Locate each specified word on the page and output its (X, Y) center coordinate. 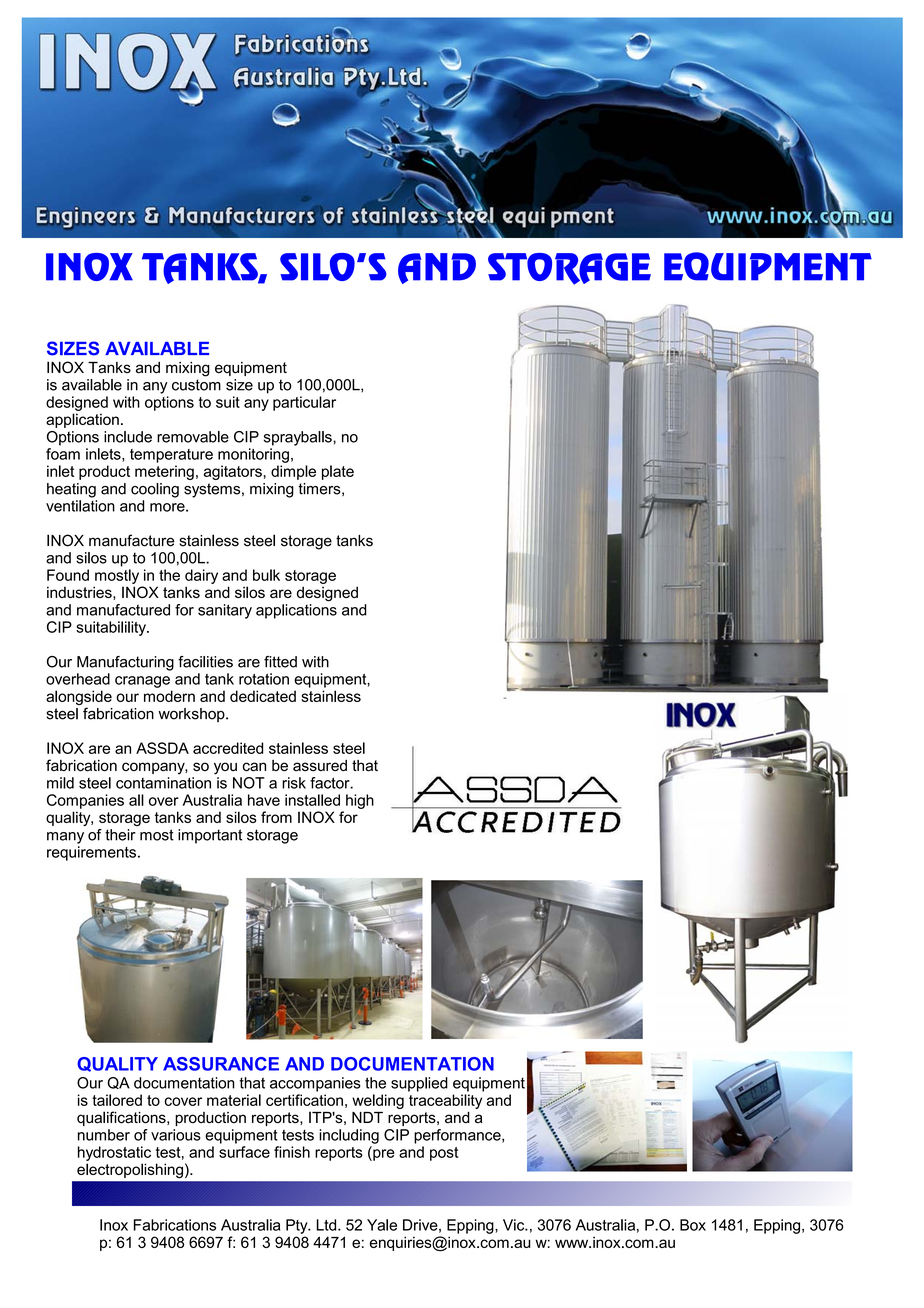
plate (338, 472)
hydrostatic (114, 1153)
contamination (163, 783)
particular (304, 403)
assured (320, 766)
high (360, 801)
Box (693, 1225)
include (128, 437)
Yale (382, 1225)
